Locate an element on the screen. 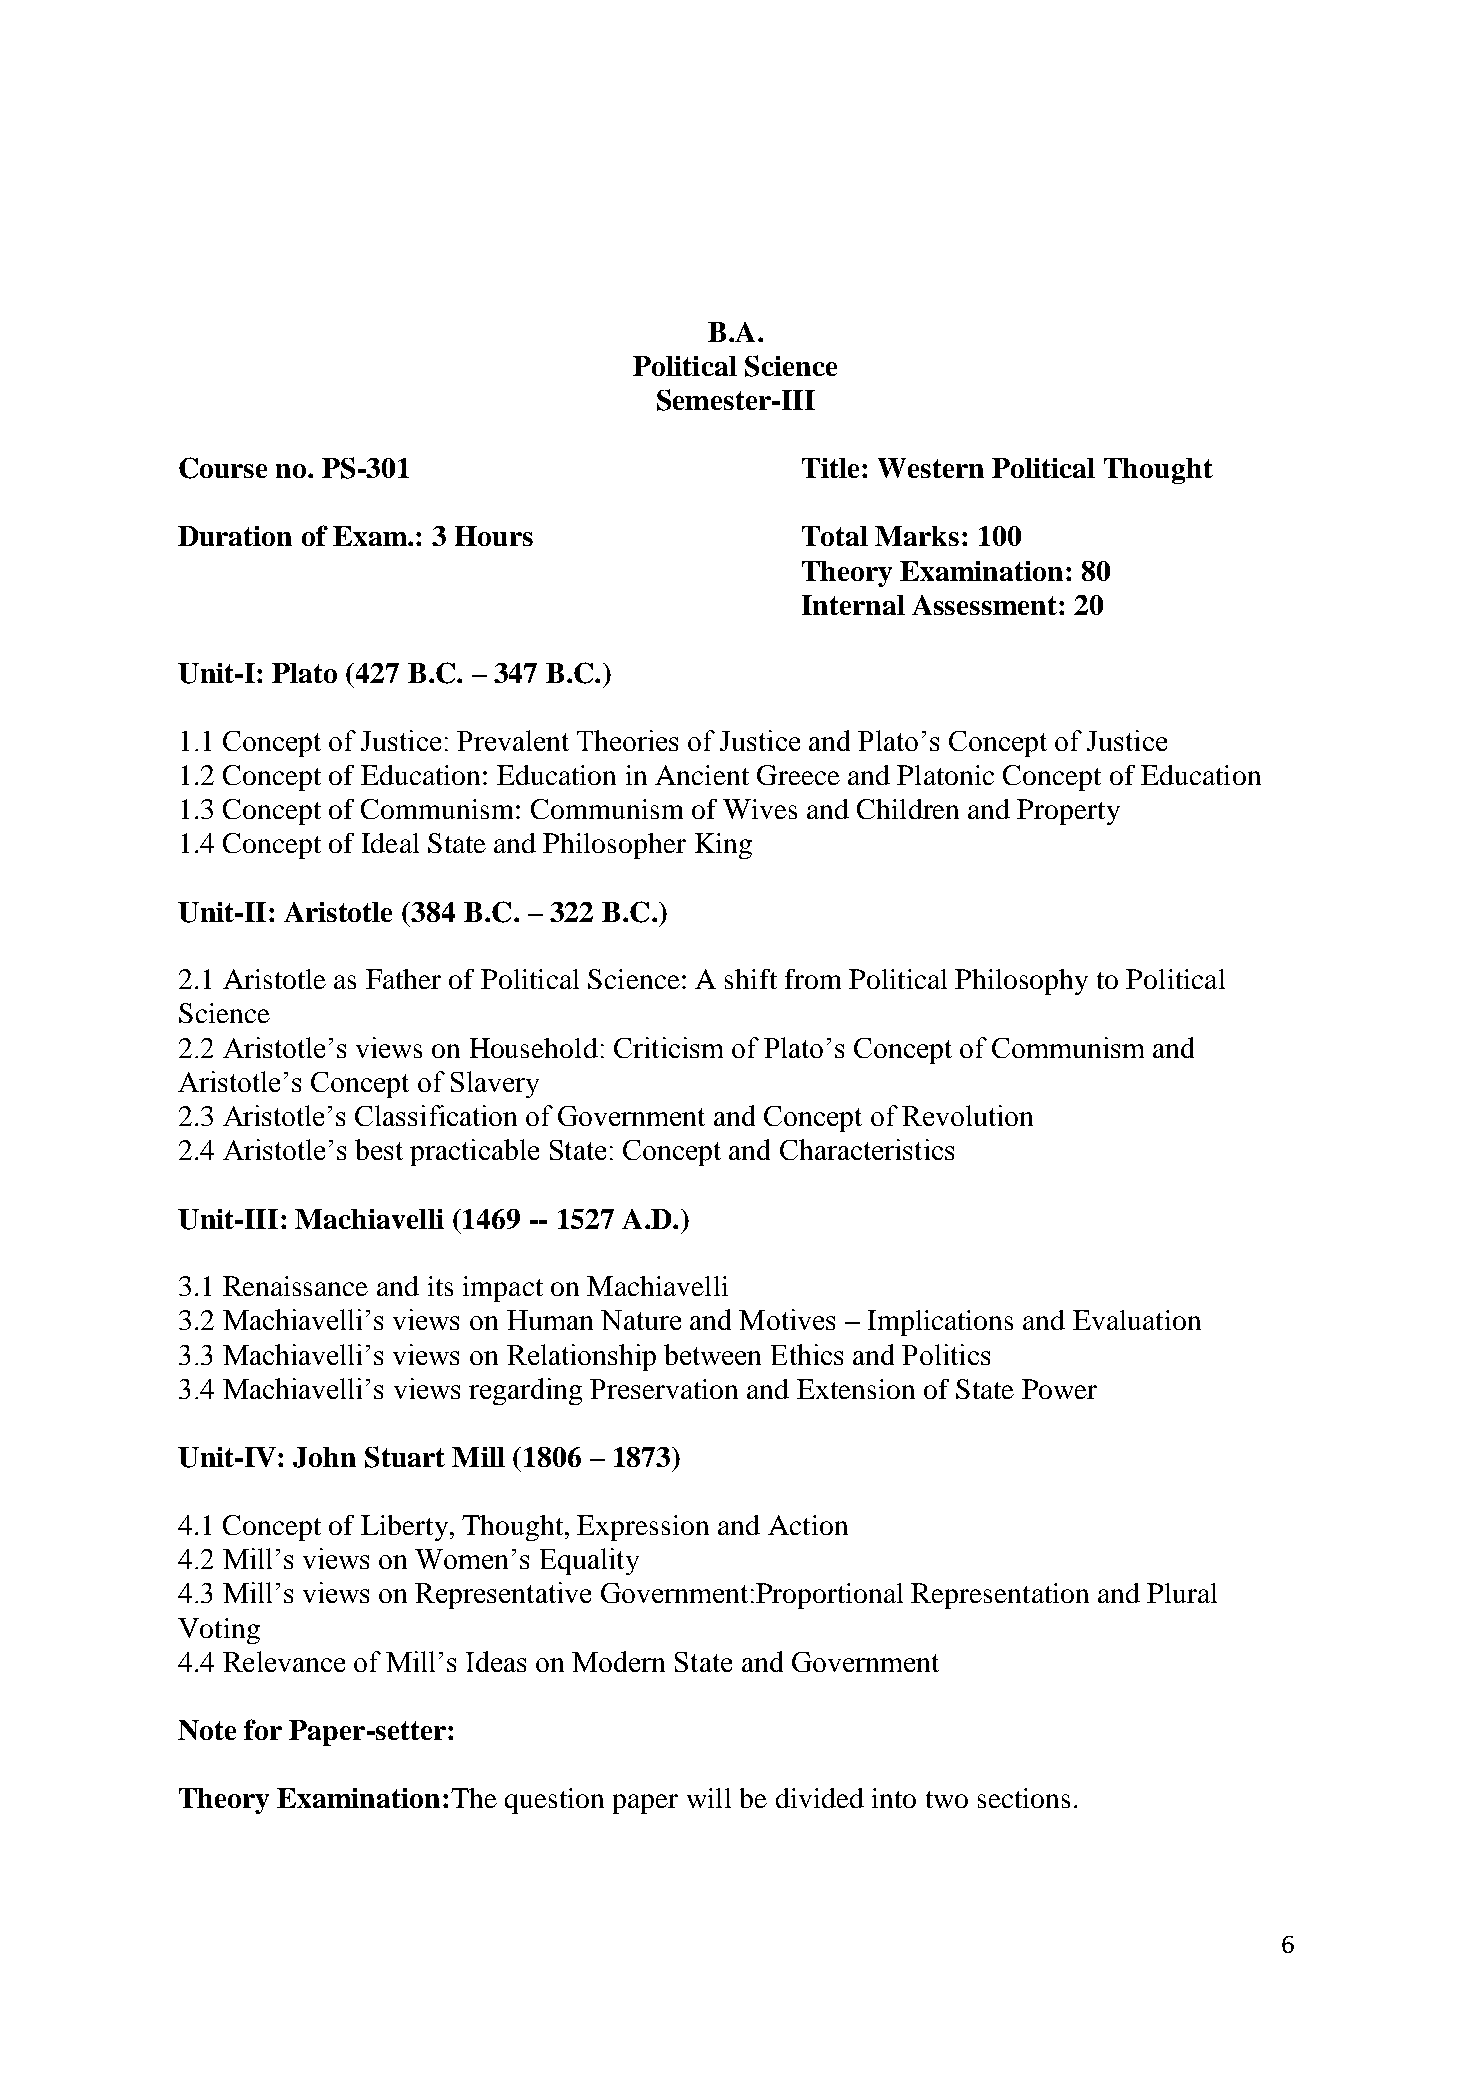  sections is located at coordinates (1024, 1798).
